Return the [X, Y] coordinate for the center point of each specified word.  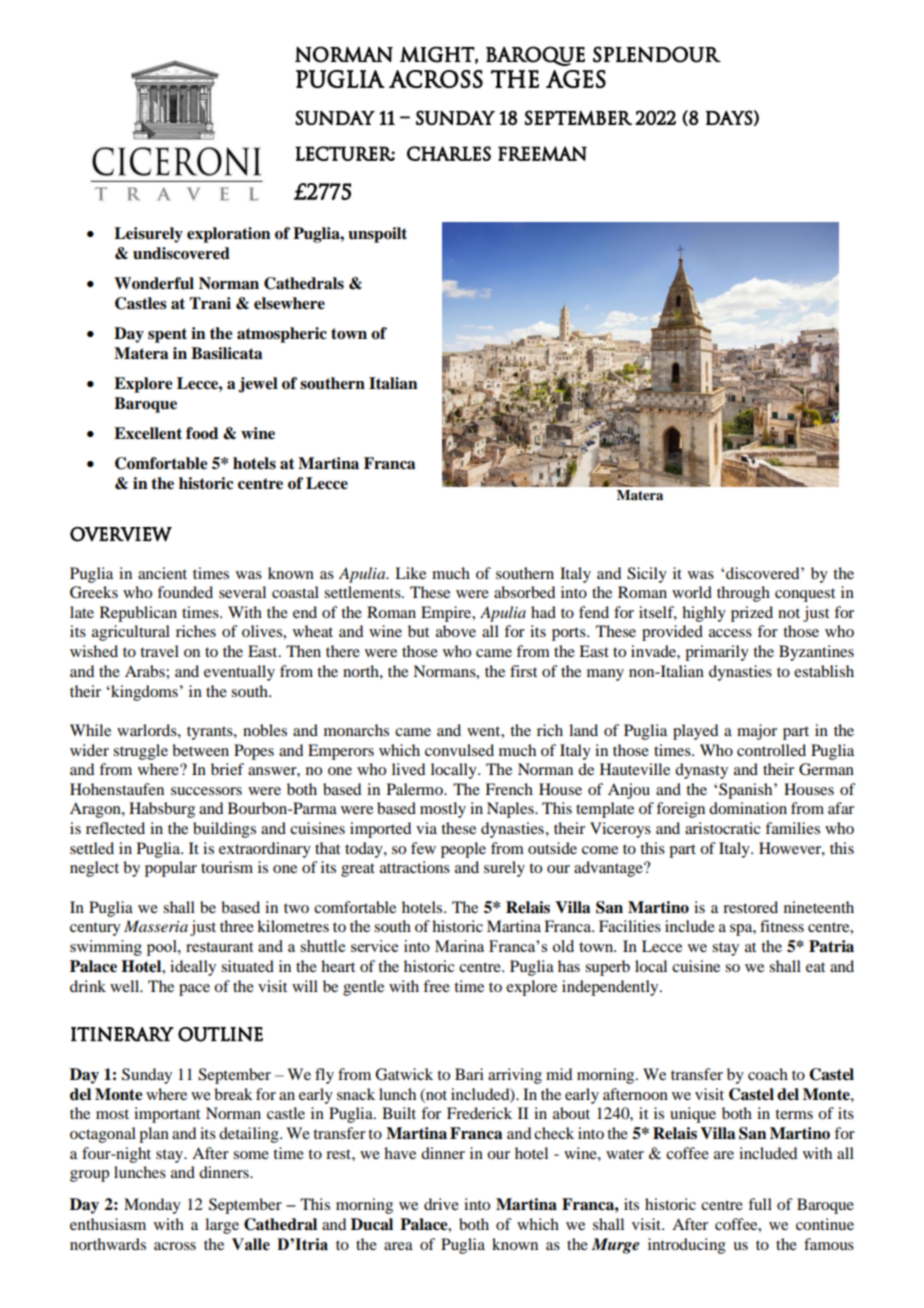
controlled [771, 750]
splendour [657, 54]
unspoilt [377, 235]
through [743, 594]
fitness [782, 926]
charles [449, 153]
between [200, 750]
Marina [459, 946]
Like [410, 573]
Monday [152, 1206]
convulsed [459, 750]
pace [194, 990]
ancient [162, 573]
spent [167, 335]
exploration [229, 235]
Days [729, 117]
